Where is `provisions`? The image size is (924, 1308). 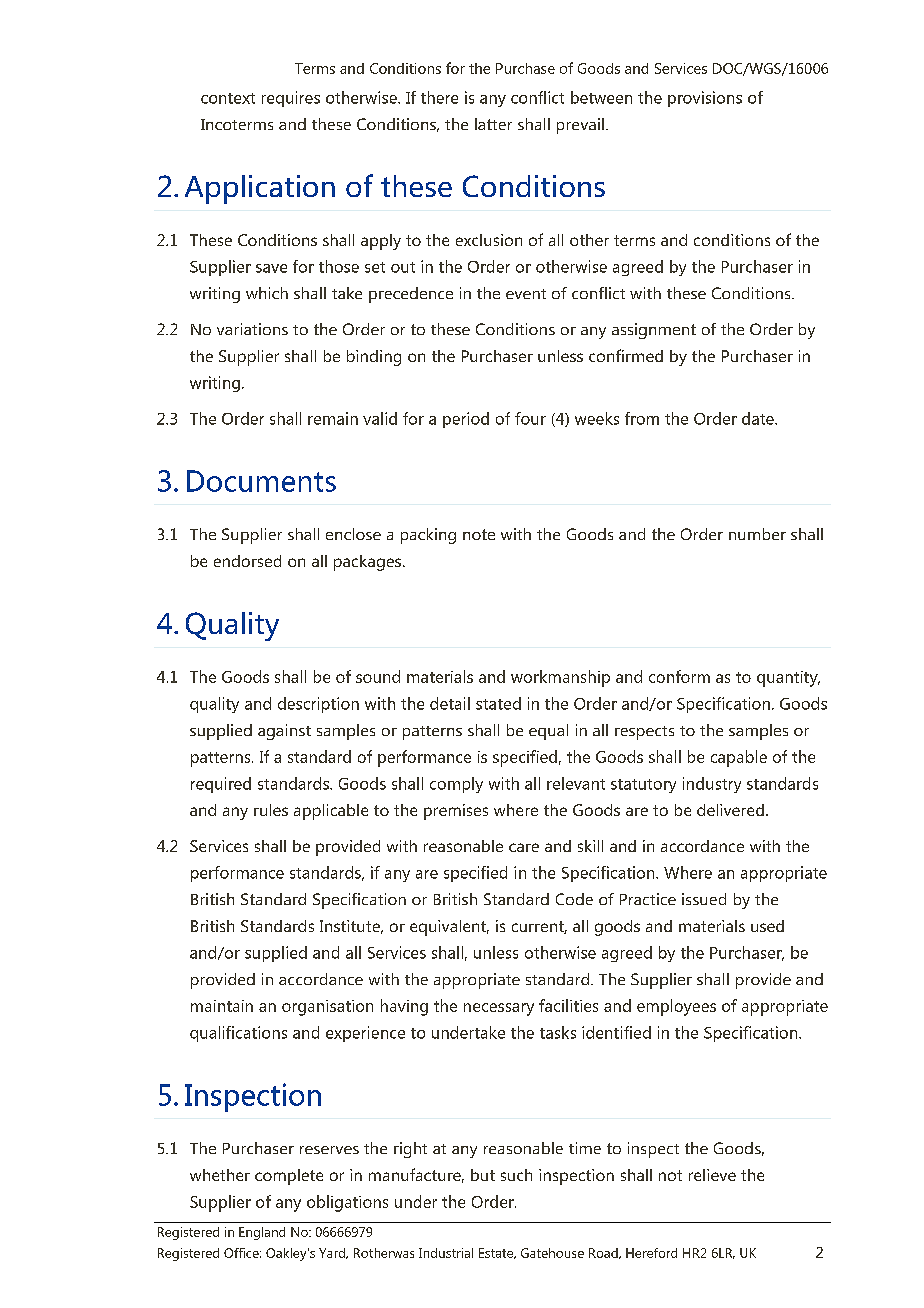 provisions is located at coordinates (705, 99).
